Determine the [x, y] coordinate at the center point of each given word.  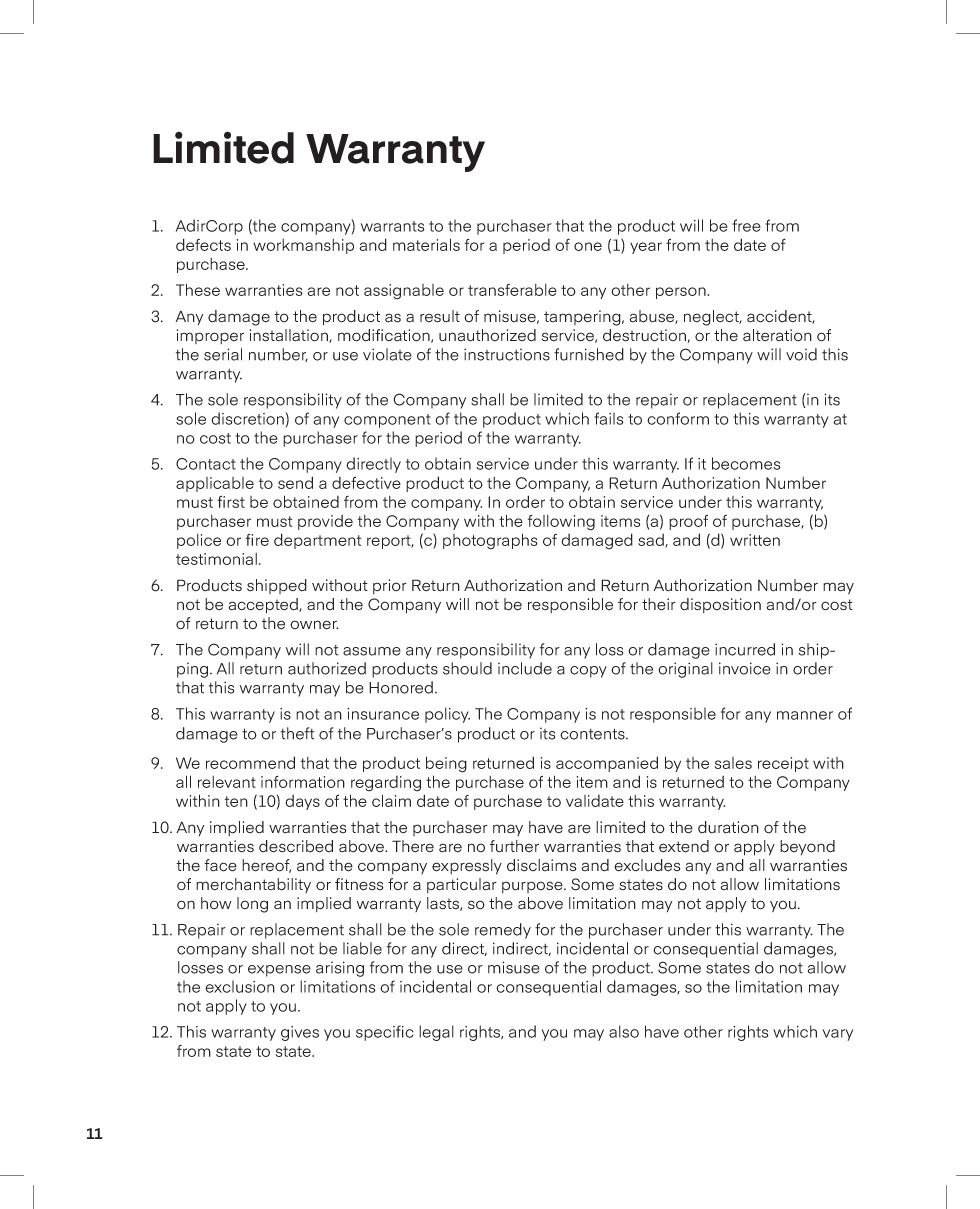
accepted [264, 606]
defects [203, 244]
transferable [512, 290]
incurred [745, 649]
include [525, 668]
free [746, 225]
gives [300, 1033]
